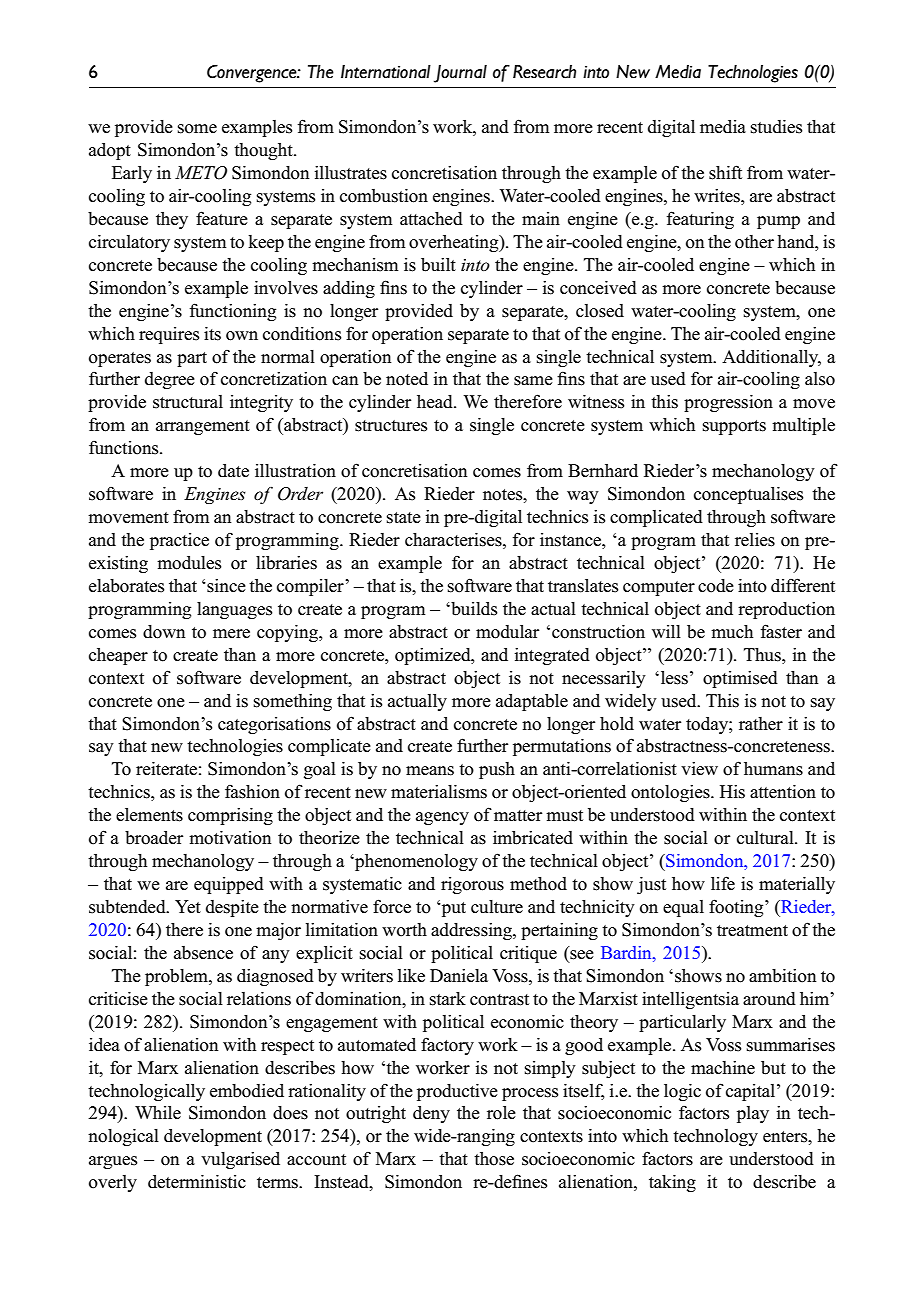 This screenshot has width=924, height=1316. I want to click on studies, so click(776, 127).
